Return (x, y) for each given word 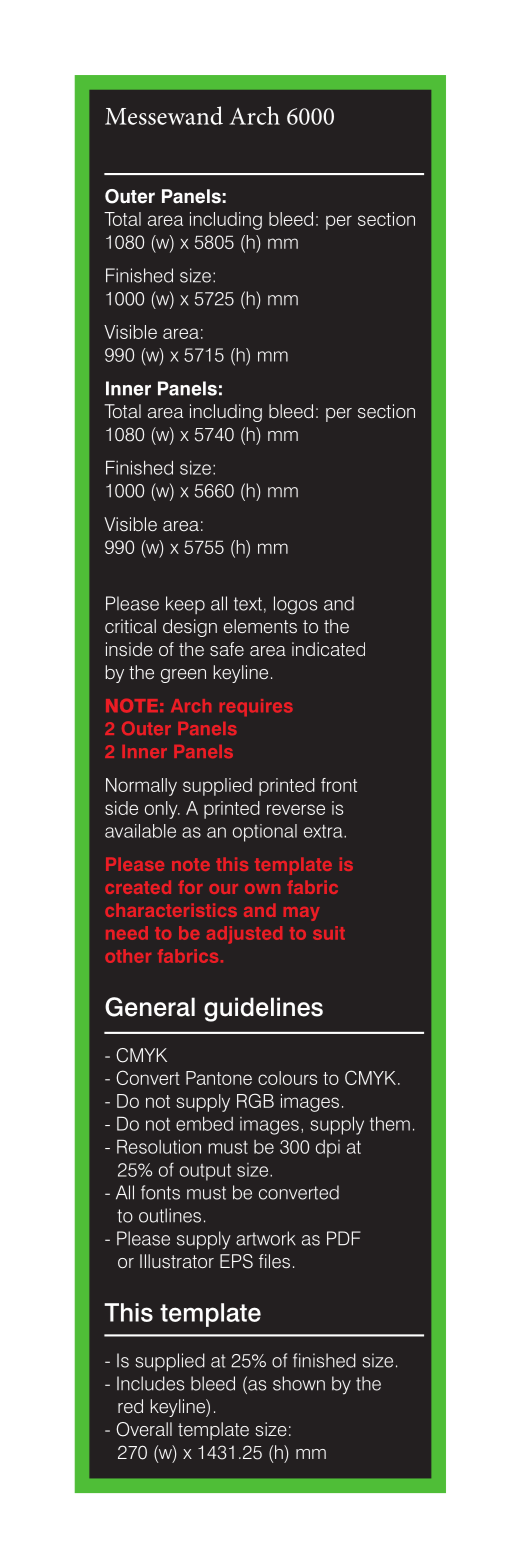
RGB (255, 1100)
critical (130, 626)
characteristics (171, 910)
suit (329, 933)
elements (260, 626)
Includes (150, 1383)
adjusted (244, 935)
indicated (328, 649)
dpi (328, 1149)
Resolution (159, 1146)
